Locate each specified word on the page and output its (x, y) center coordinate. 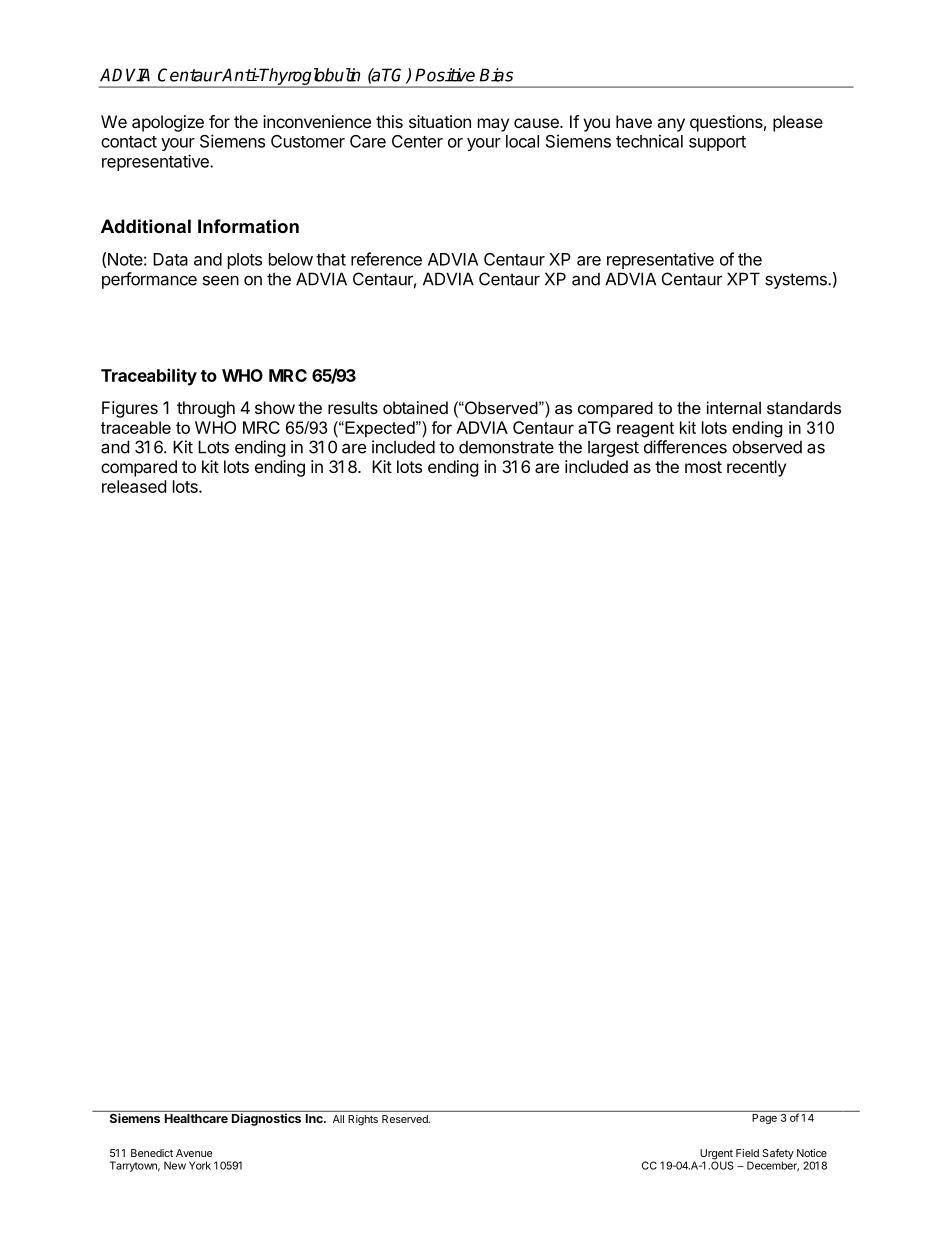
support (717, 143)
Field (747, 1153)
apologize (168, 123)
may (493, 125)
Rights (363, 1120)
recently (756, 468)
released (134, 486)
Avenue (194, 1153)
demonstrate (506, 447)
